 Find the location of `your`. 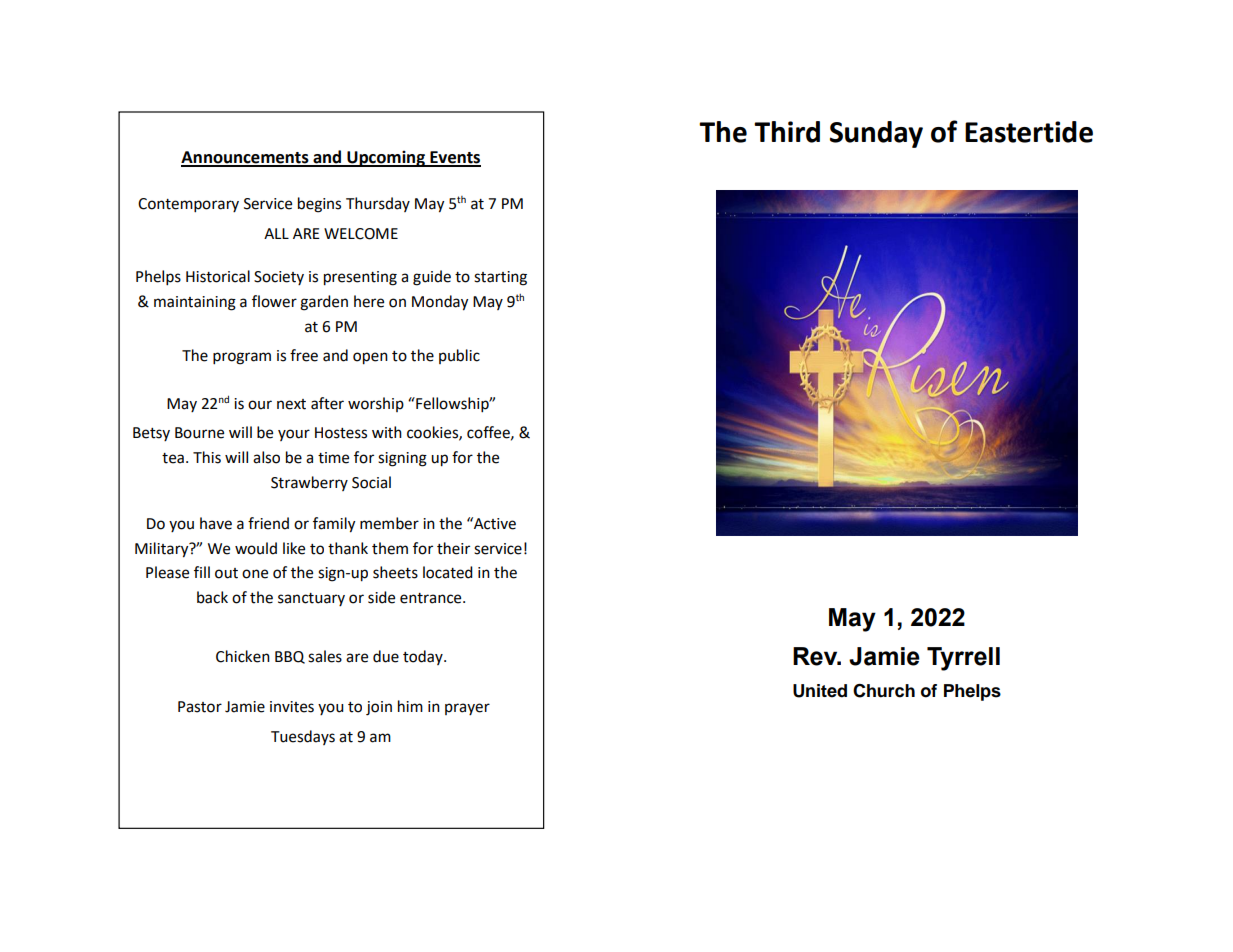

your is located at coordinates (294, 435).
